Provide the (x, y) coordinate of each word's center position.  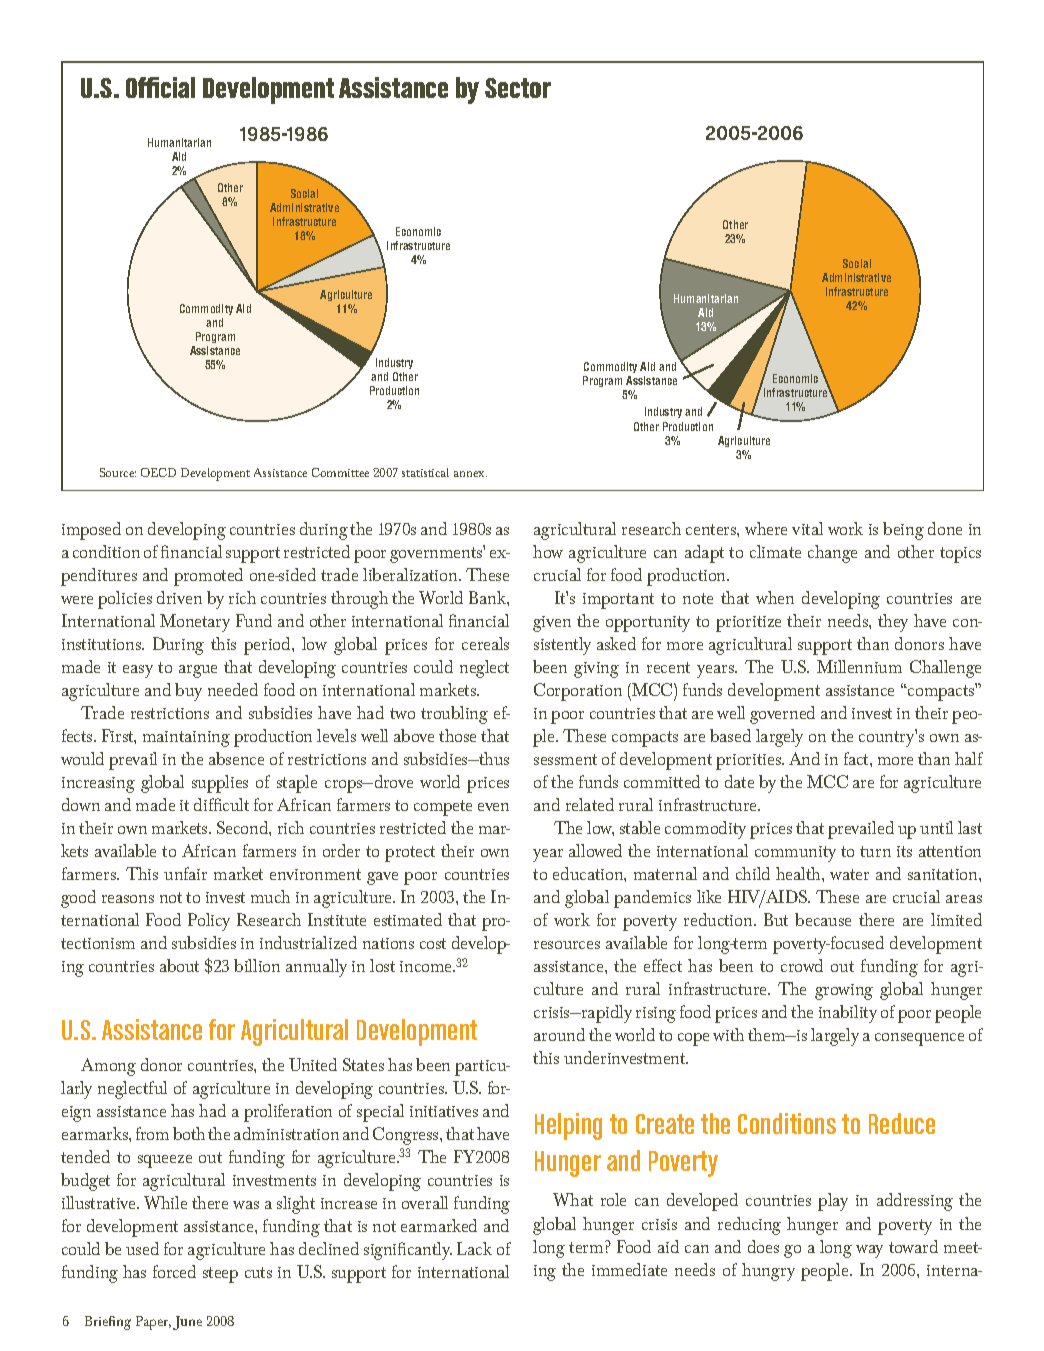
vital (807, 528)
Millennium (859, 666)
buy (188, 692)
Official (160, 87)
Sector (518, 88)
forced (174, 1271)
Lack (474, 1248)
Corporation (578, 692)
